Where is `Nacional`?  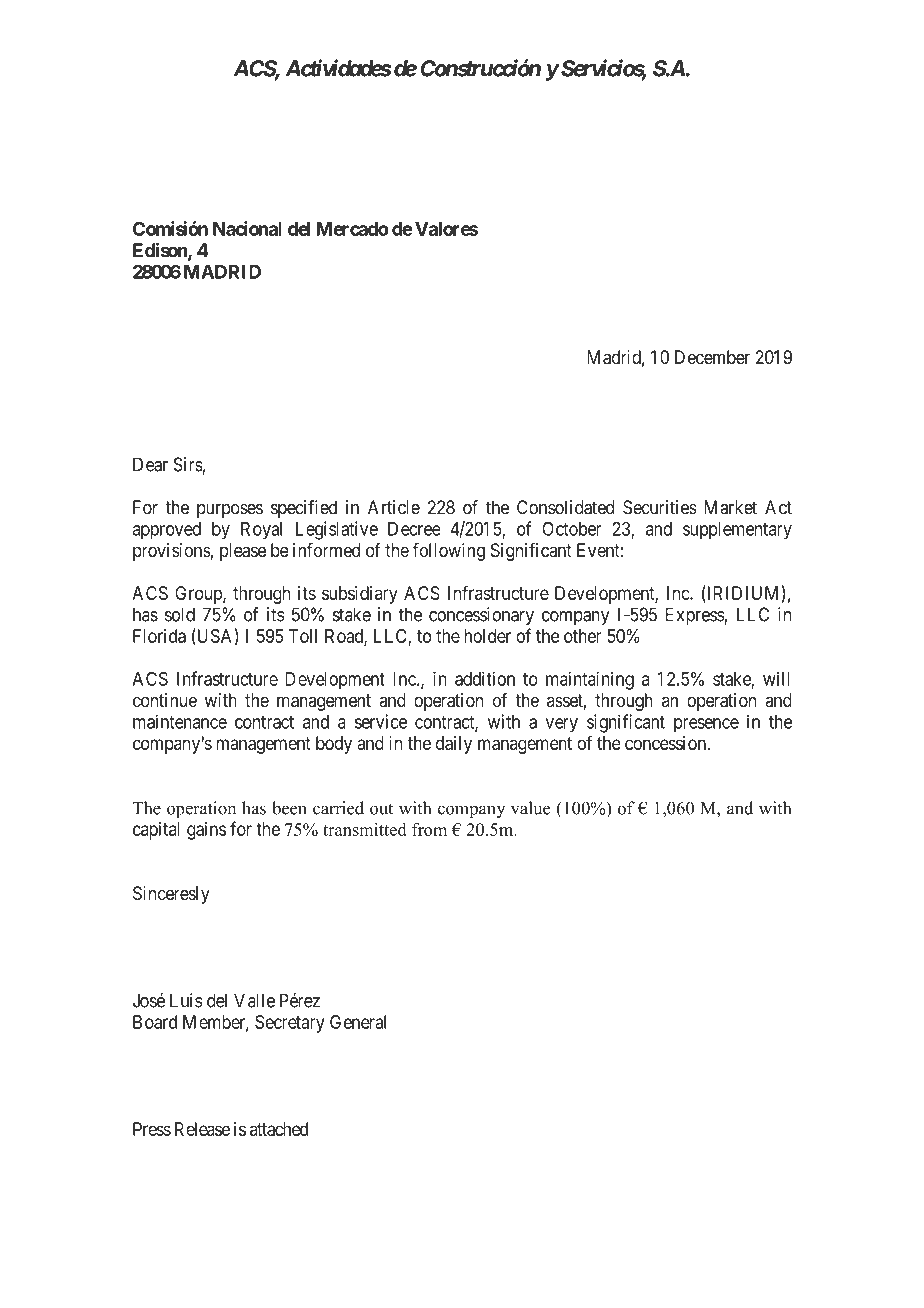
Nacional is located at coordinates (247, 228).
